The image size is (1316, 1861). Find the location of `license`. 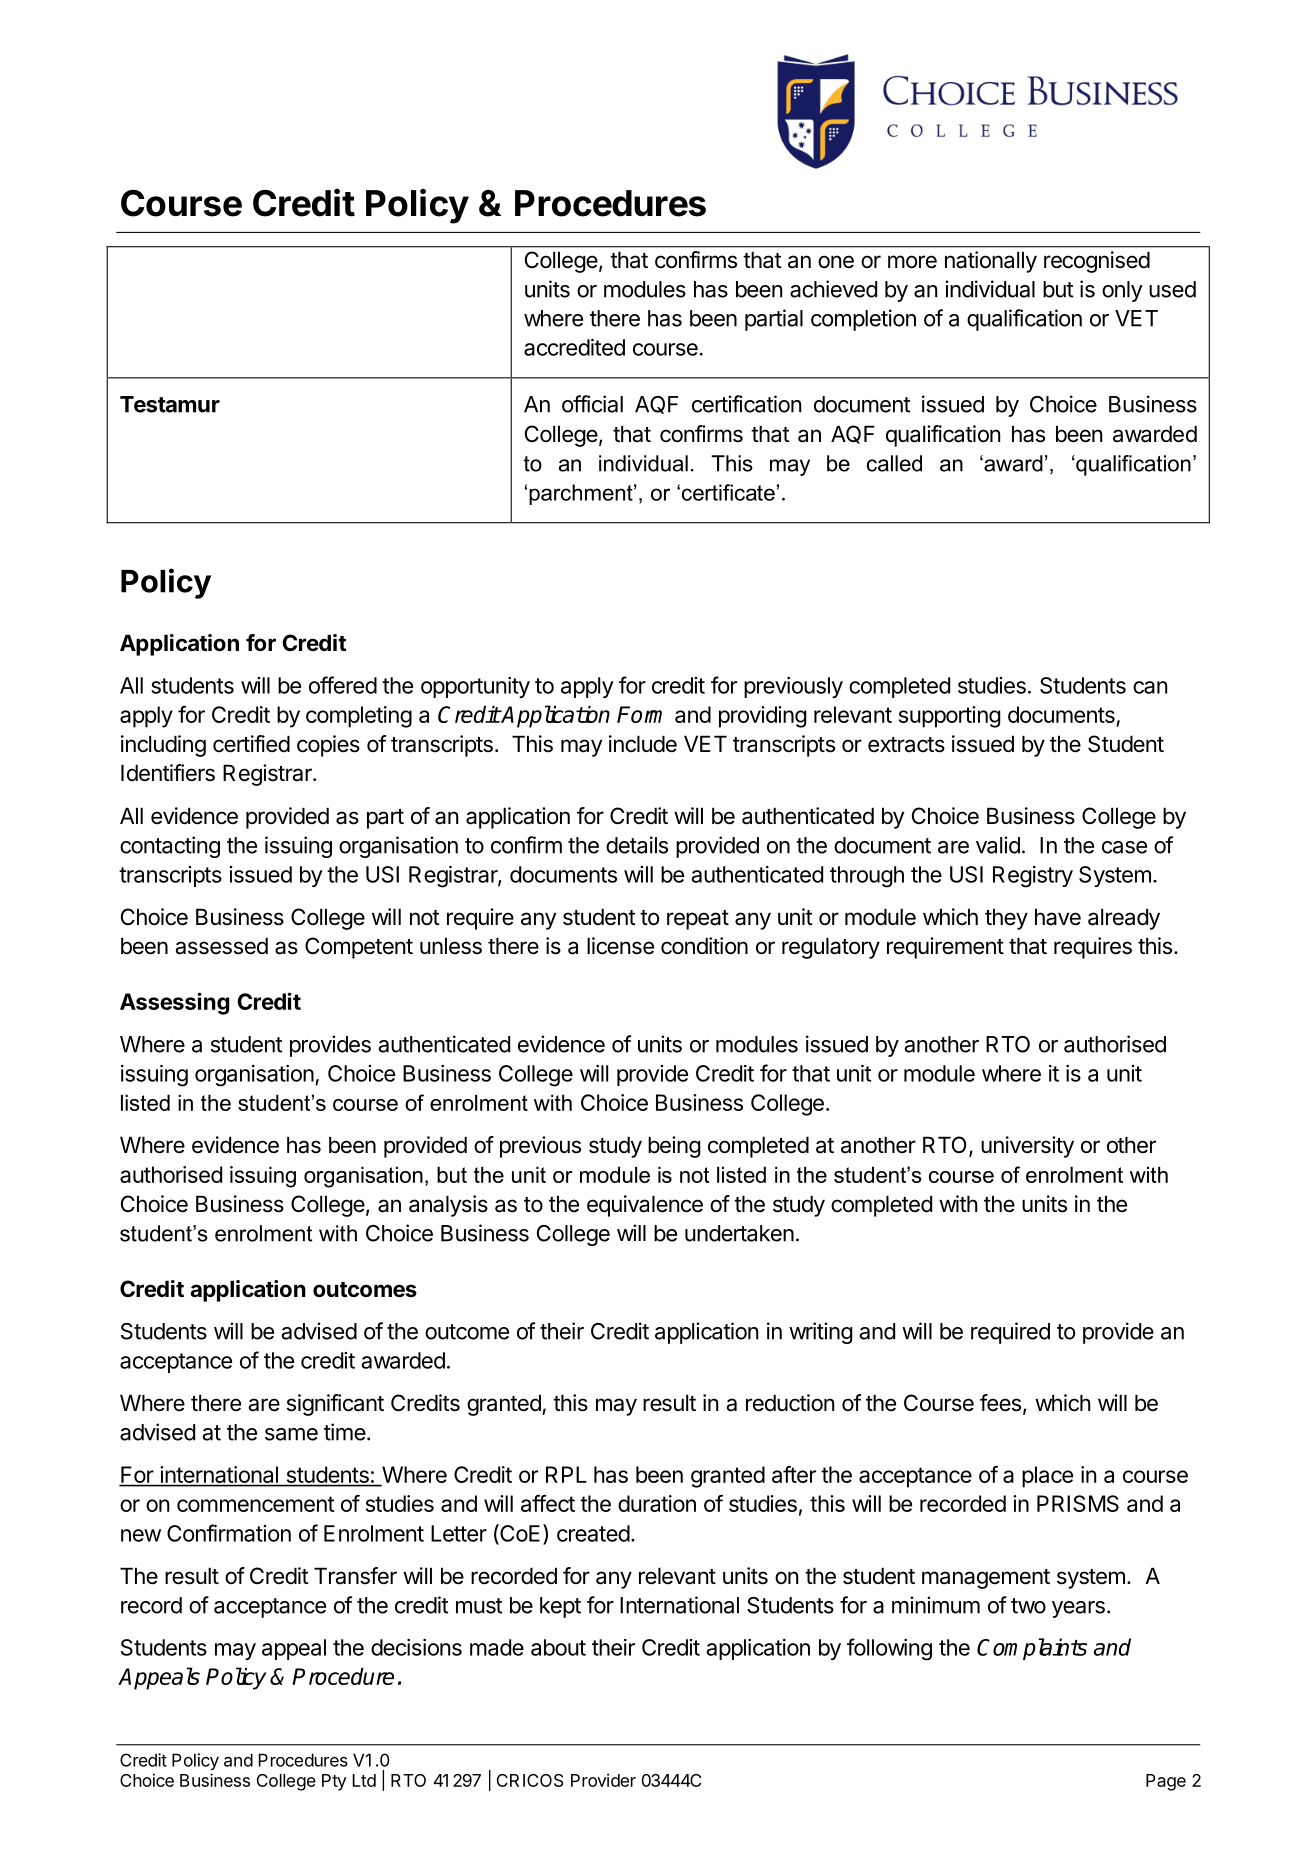

license is located at coordinates (620, 946).
